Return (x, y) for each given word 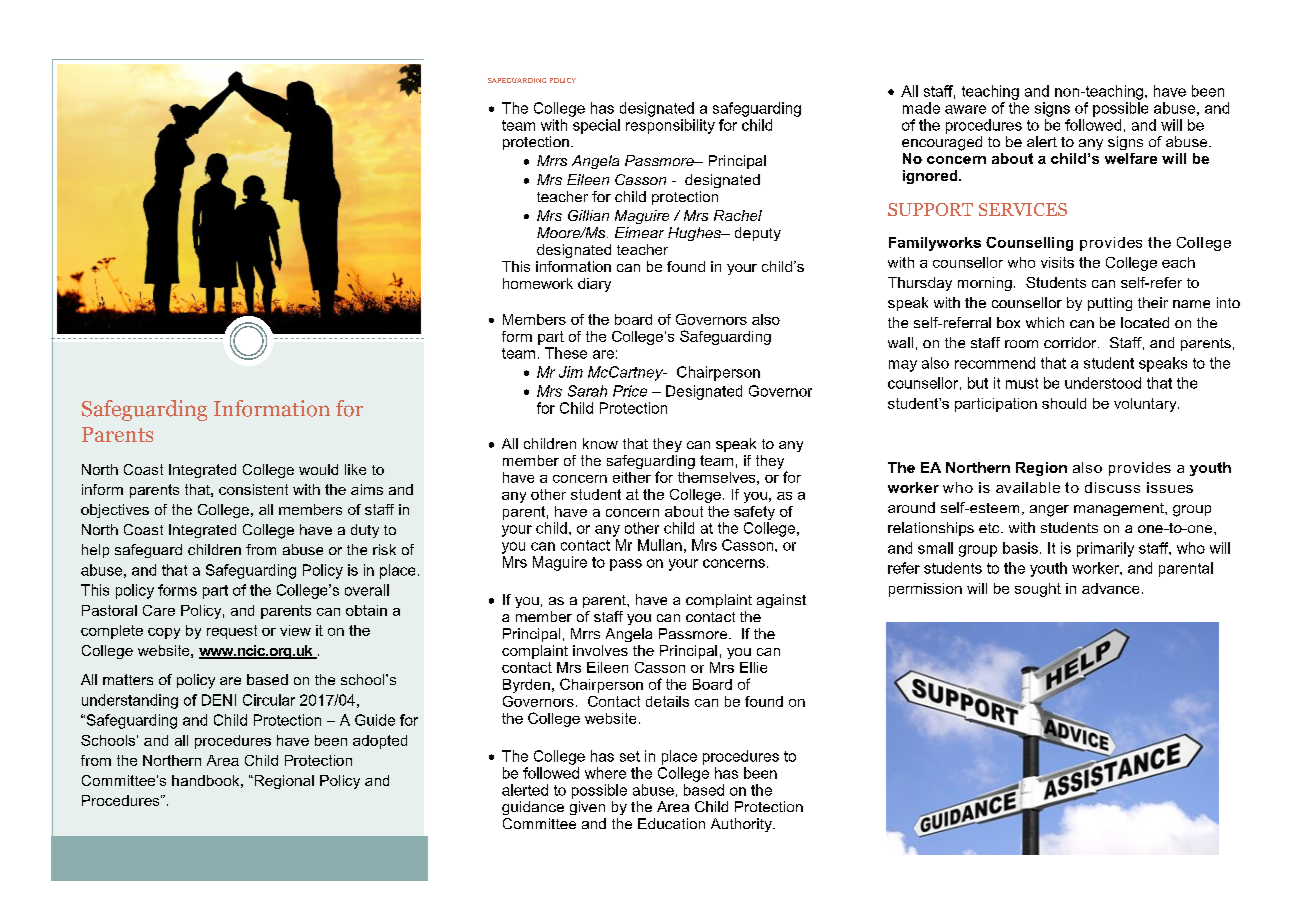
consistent (253, 489)
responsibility (670, 126)
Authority (742, 825)
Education (671, 823)
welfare (1131, 158)
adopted (380, 742)
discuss (1112, 487)
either (632, 477)
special (596, 126)
